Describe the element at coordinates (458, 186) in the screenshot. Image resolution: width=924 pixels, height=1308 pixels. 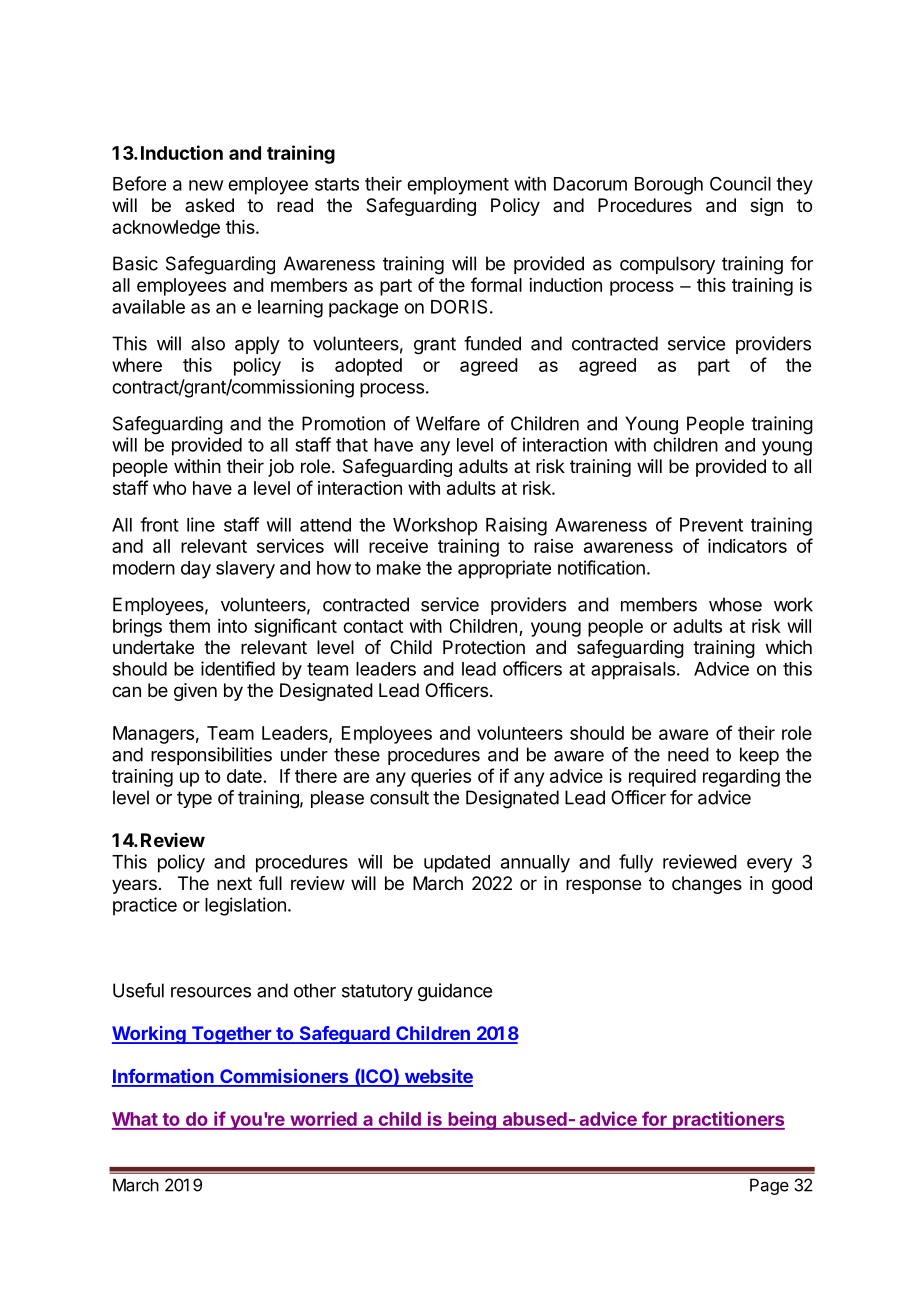
I see `employment` at that location.
